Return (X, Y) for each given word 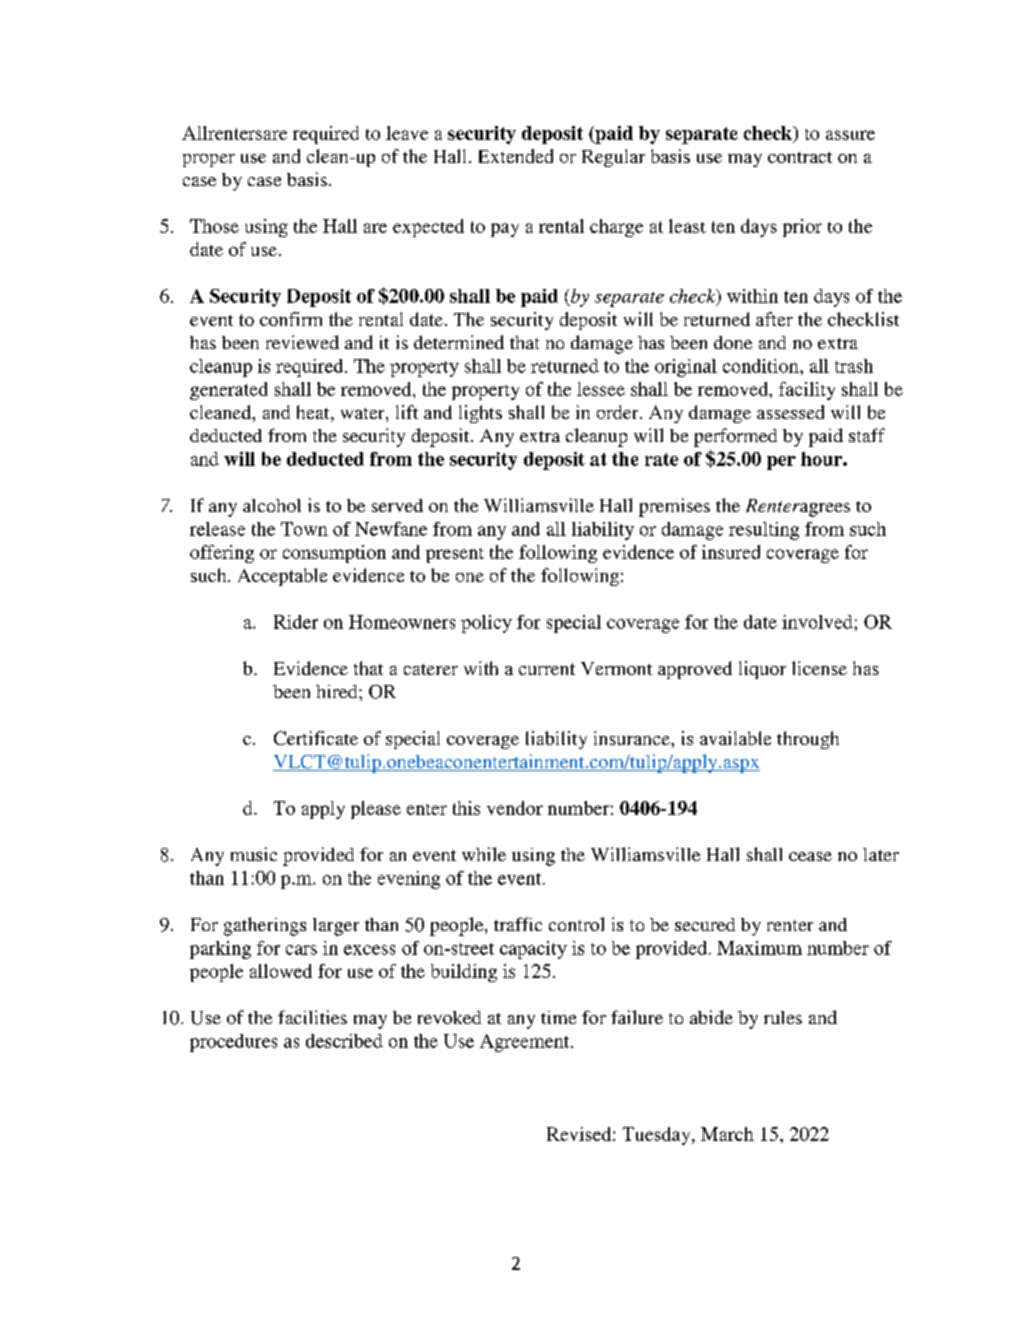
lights (480, 414)
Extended (516, 156)
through (808, 740)
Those (214, 226)
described (344, 1041)
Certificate (316, 738)
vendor (515, 808)
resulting (764, 531)
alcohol (272, 505)
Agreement (526, 1043)
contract (800, 157)
